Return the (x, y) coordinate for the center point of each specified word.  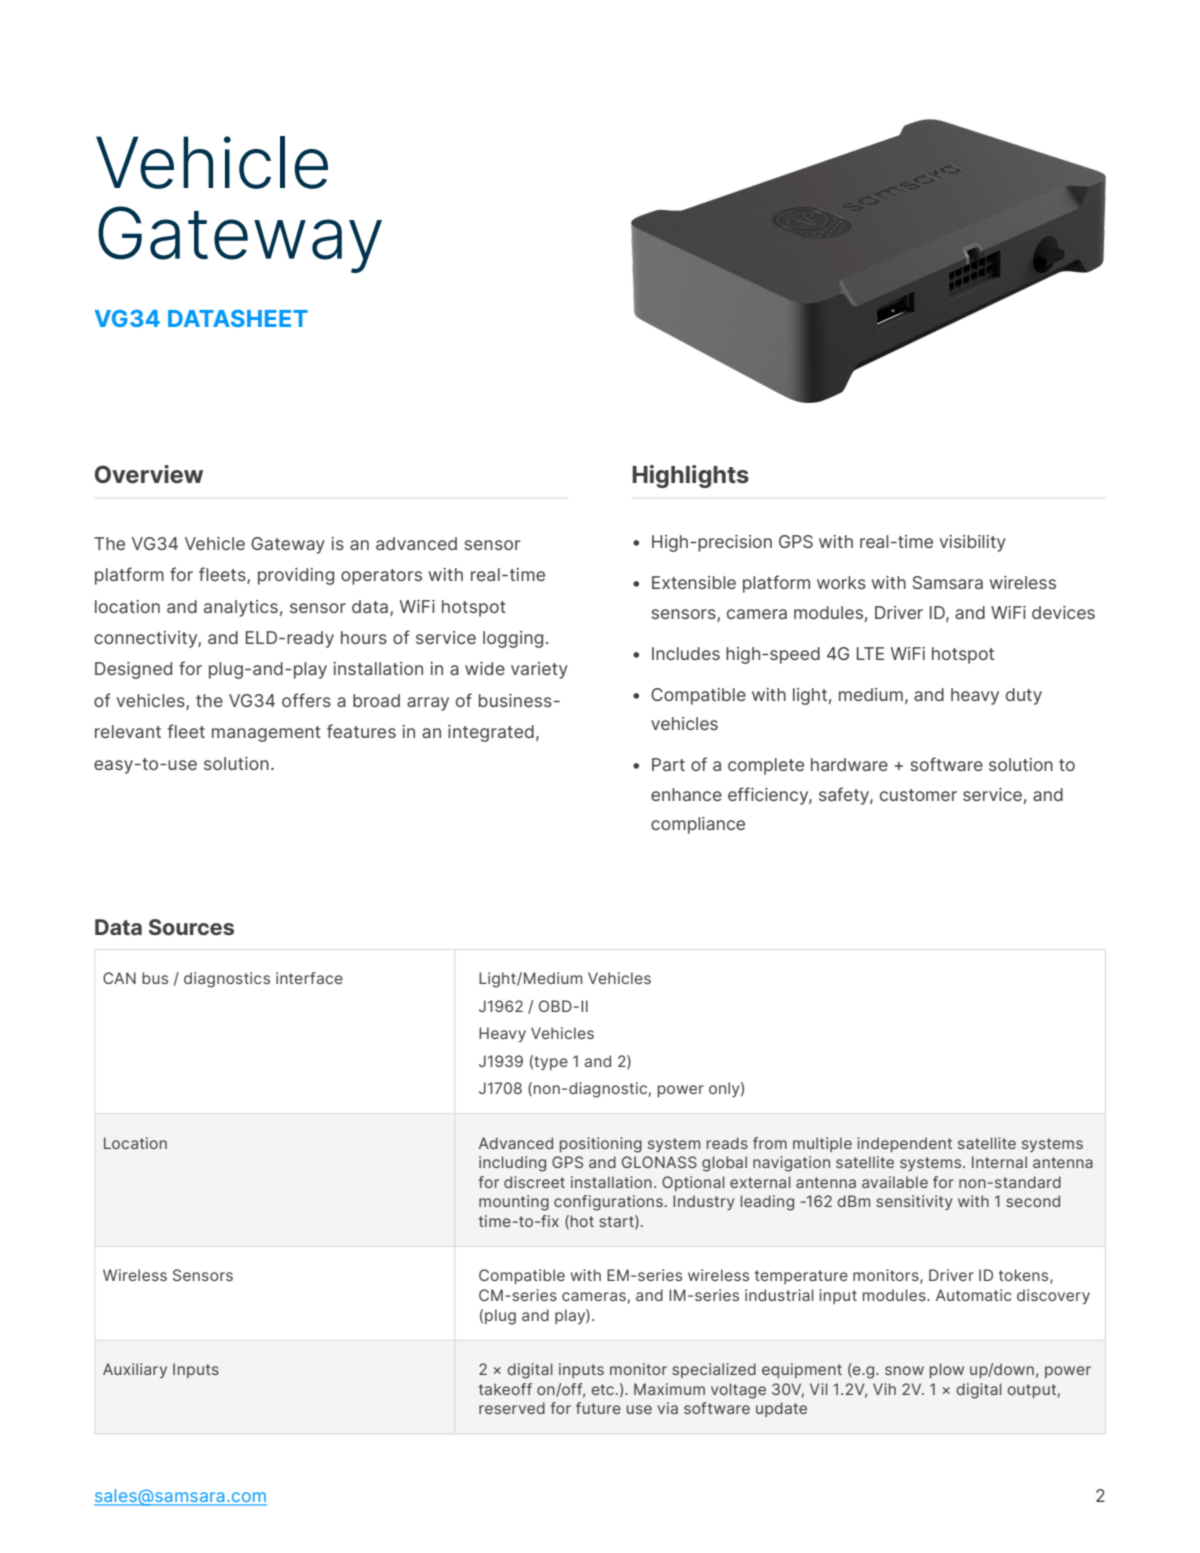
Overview (149, 474)
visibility (973, 543)
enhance (686, 794)
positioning (601, 1145)
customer (918, 795)
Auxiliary (135, 1370)
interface (309, 978)
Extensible (694, 582)
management (266, 734)
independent (904, 1144)
